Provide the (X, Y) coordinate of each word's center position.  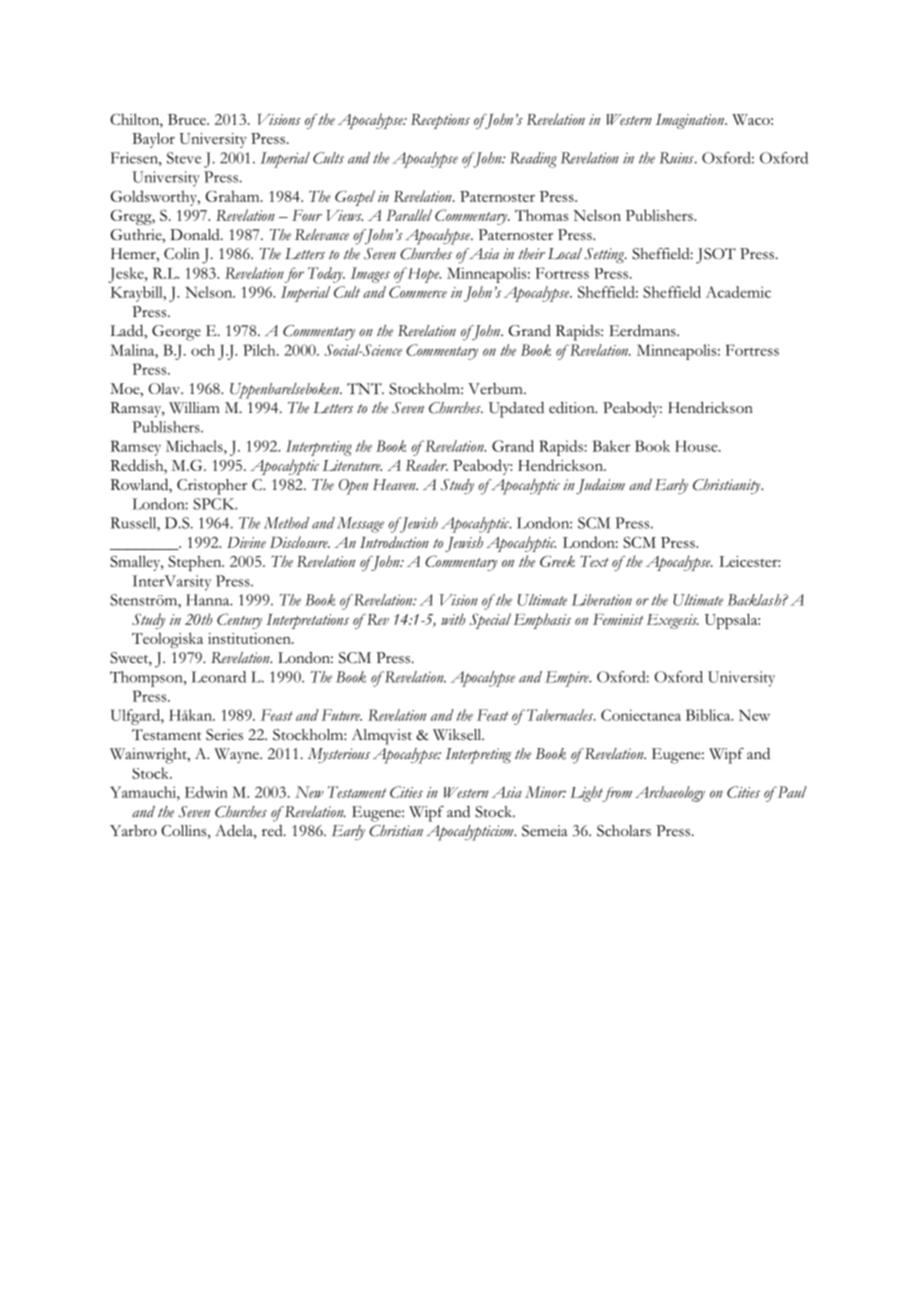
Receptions (440, 121)
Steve (184, 158)
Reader (427, 465)
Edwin (206, 792)
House (697, 446)
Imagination (691, 121)
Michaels (195, 446)
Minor (545, 792)
